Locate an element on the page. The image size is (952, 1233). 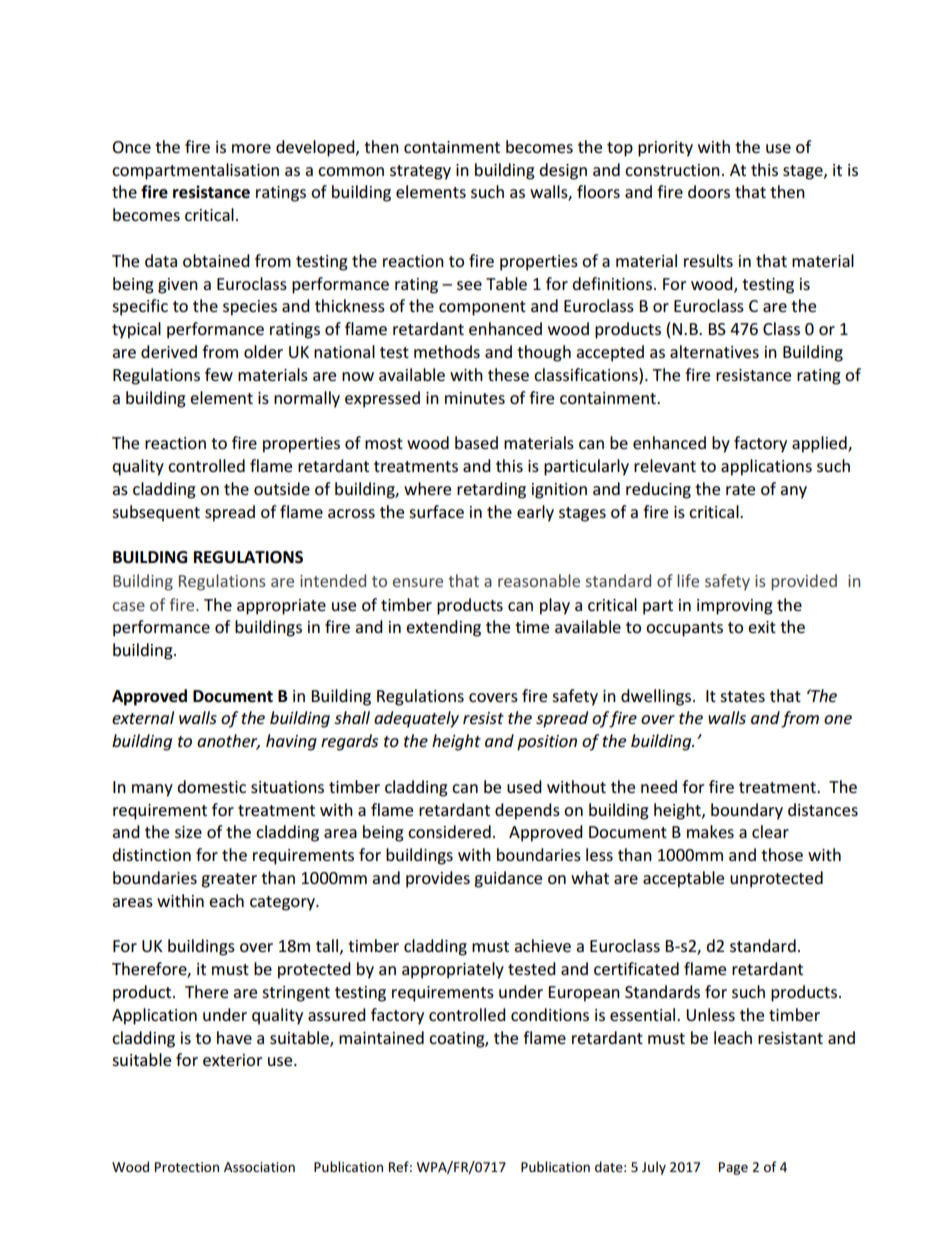
few is located at coordinates (219, 374).
